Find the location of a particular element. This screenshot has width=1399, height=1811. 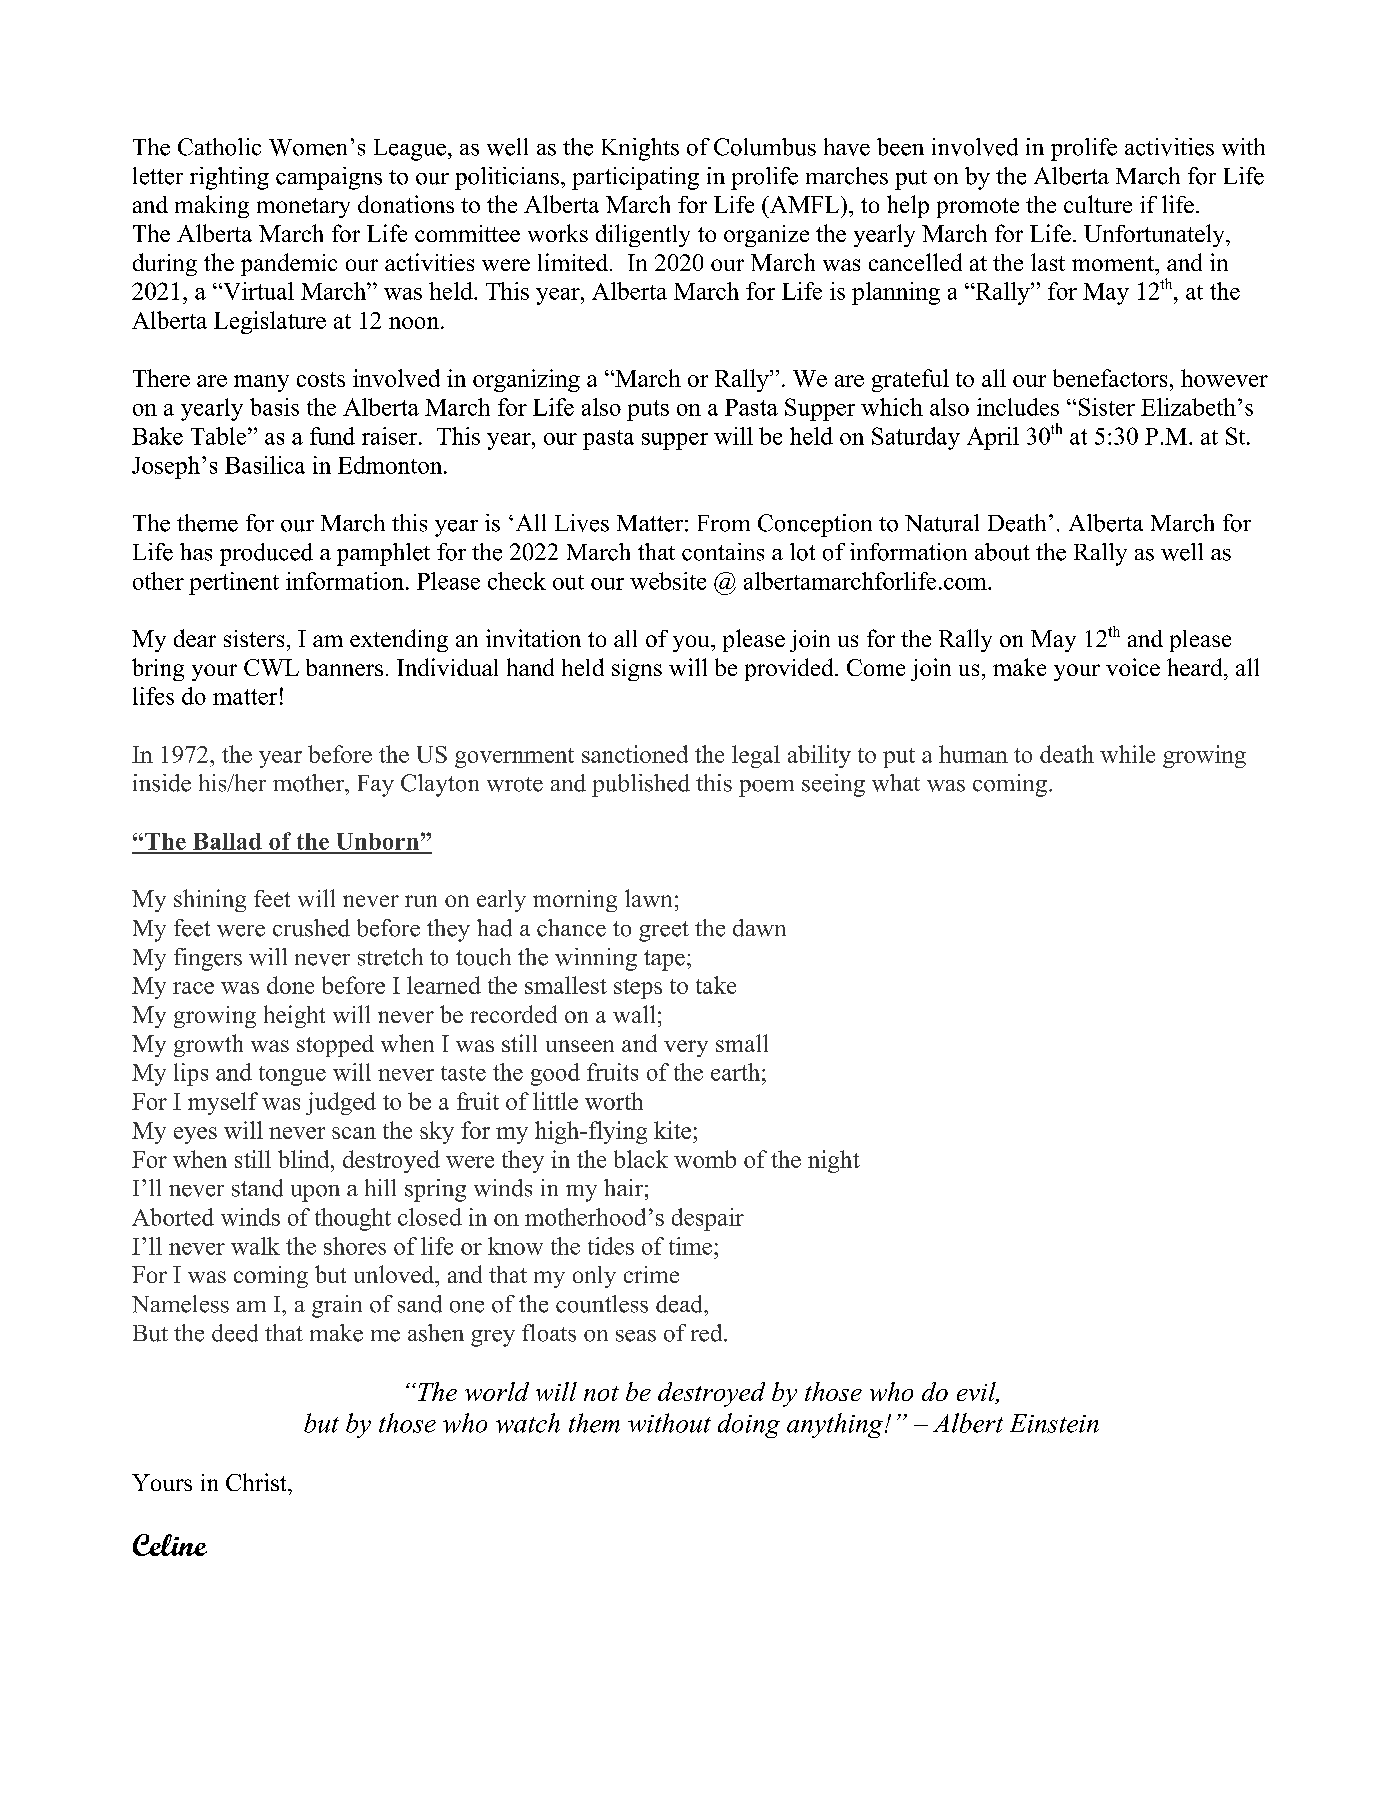

doing is located at coordinates (749, 1425).
